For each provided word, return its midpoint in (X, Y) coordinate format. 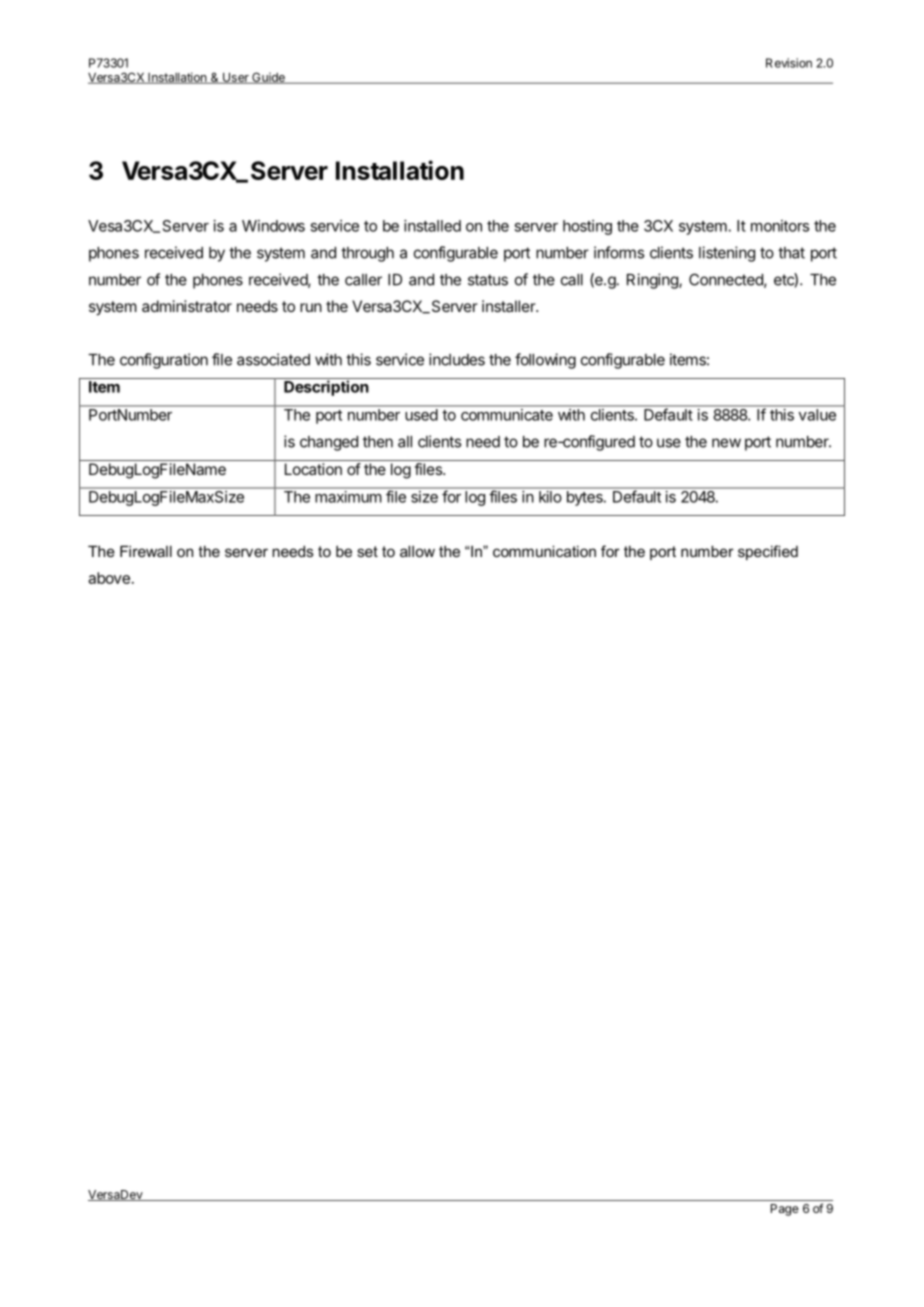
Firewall (146, 551)
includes (457, 359)
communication (544, 551)
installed (432, 226)
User (236, 78)
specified (768, 552)
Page (785, 1210)
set (367, 551)
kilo (550, 497)
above (109, 578)
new (726, 443)
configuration (164, 361)
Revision (789, 63)
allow (417, 551)
